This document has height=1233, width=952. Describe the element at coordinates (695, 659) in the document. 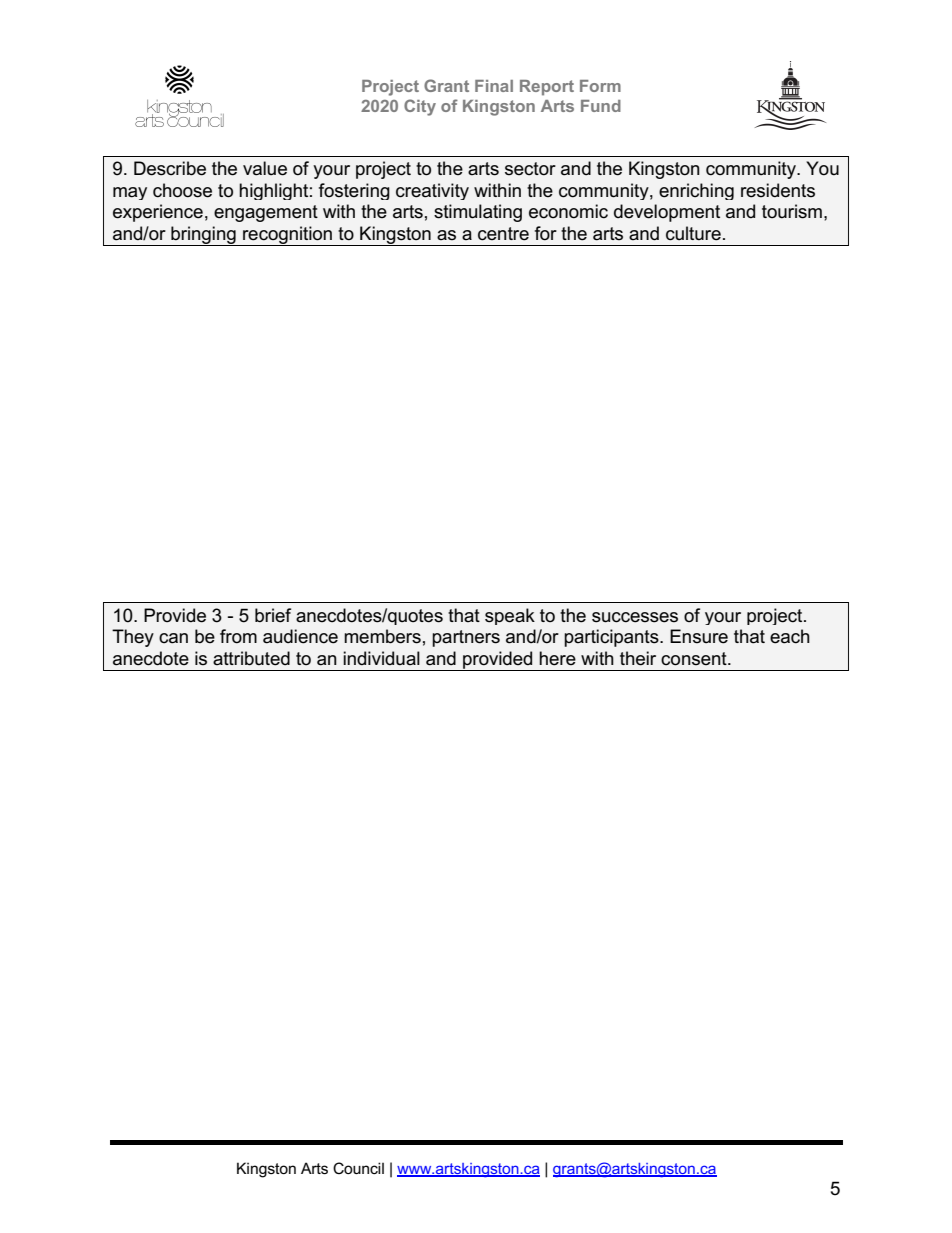

I see `consent` at that location.
